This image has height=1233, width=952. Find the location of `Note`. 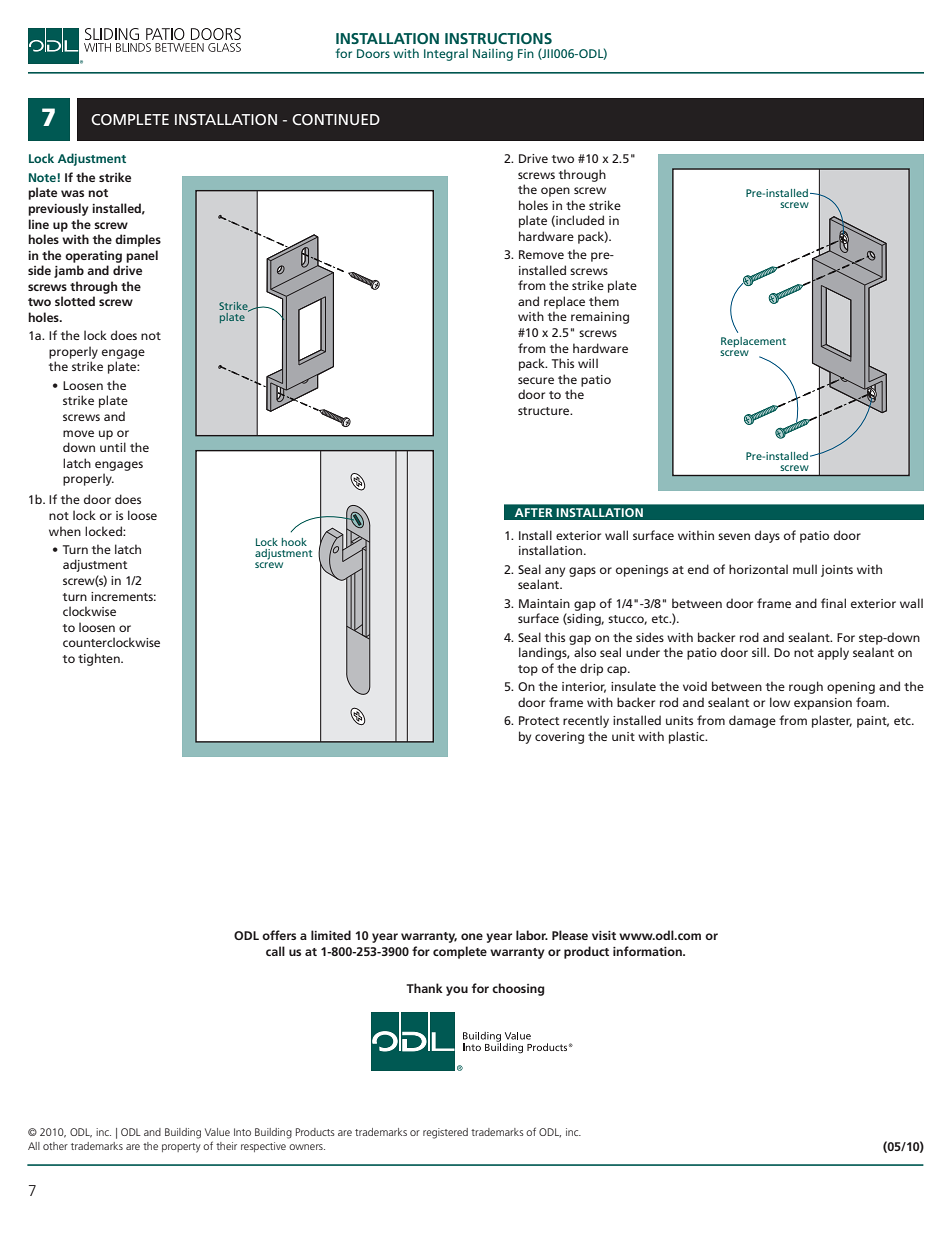

Note is located at coordinates (43, 177).
